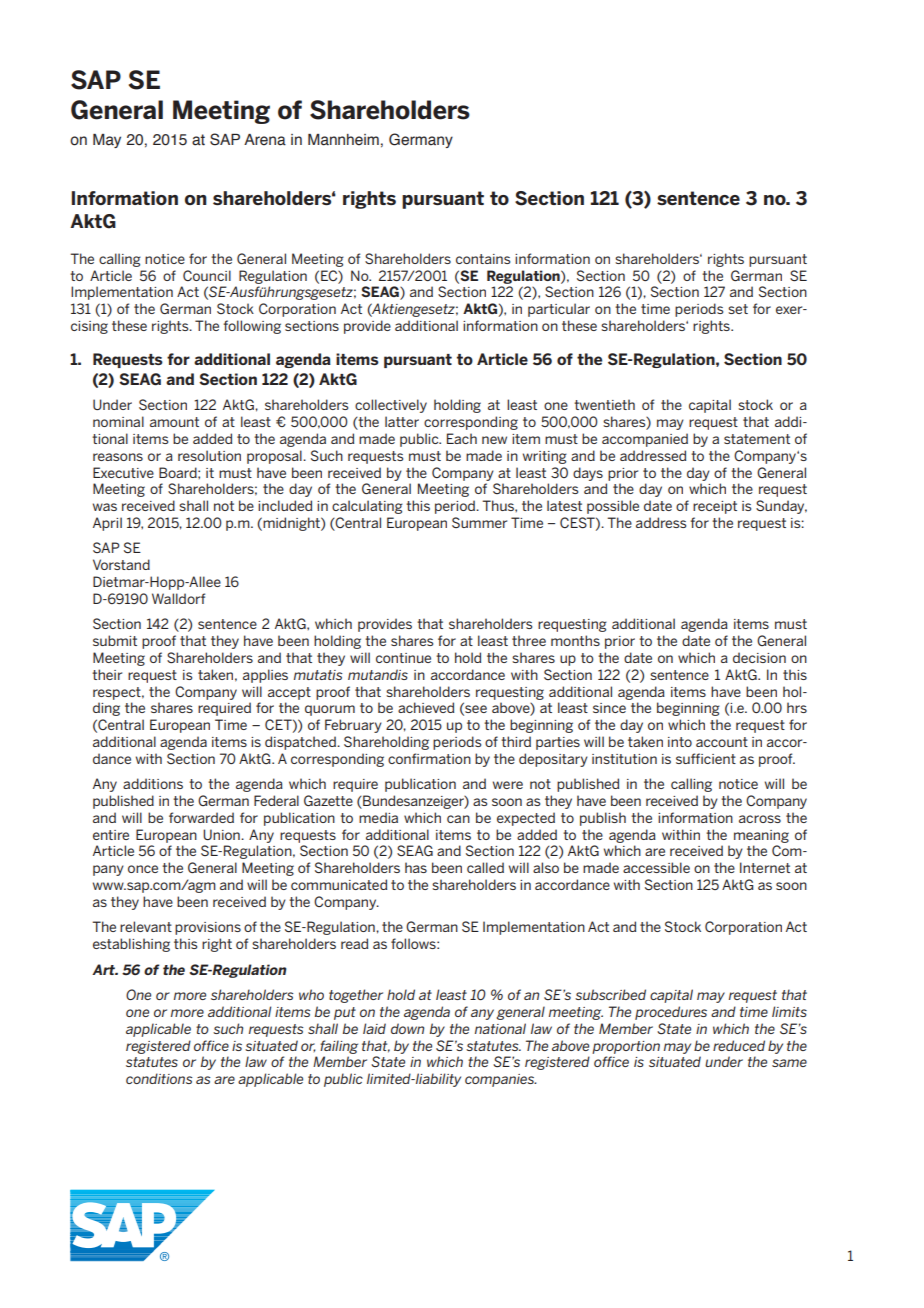 The height and width of the screenshot is (1308, 924). I want to click on down, so click(407, 1028).
